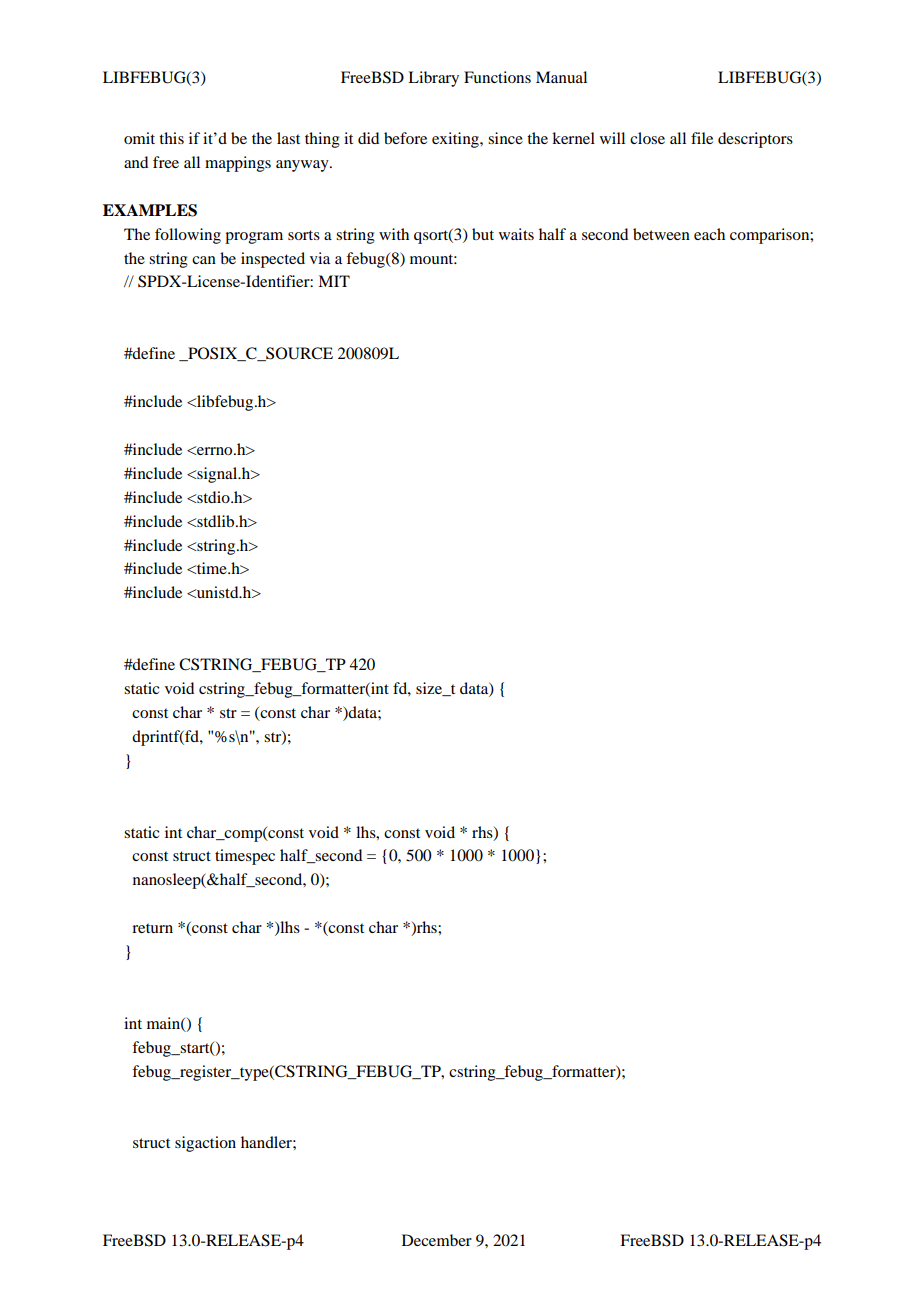 This page has width=924, height=1307. I want to click on this, so click(171, 138).
